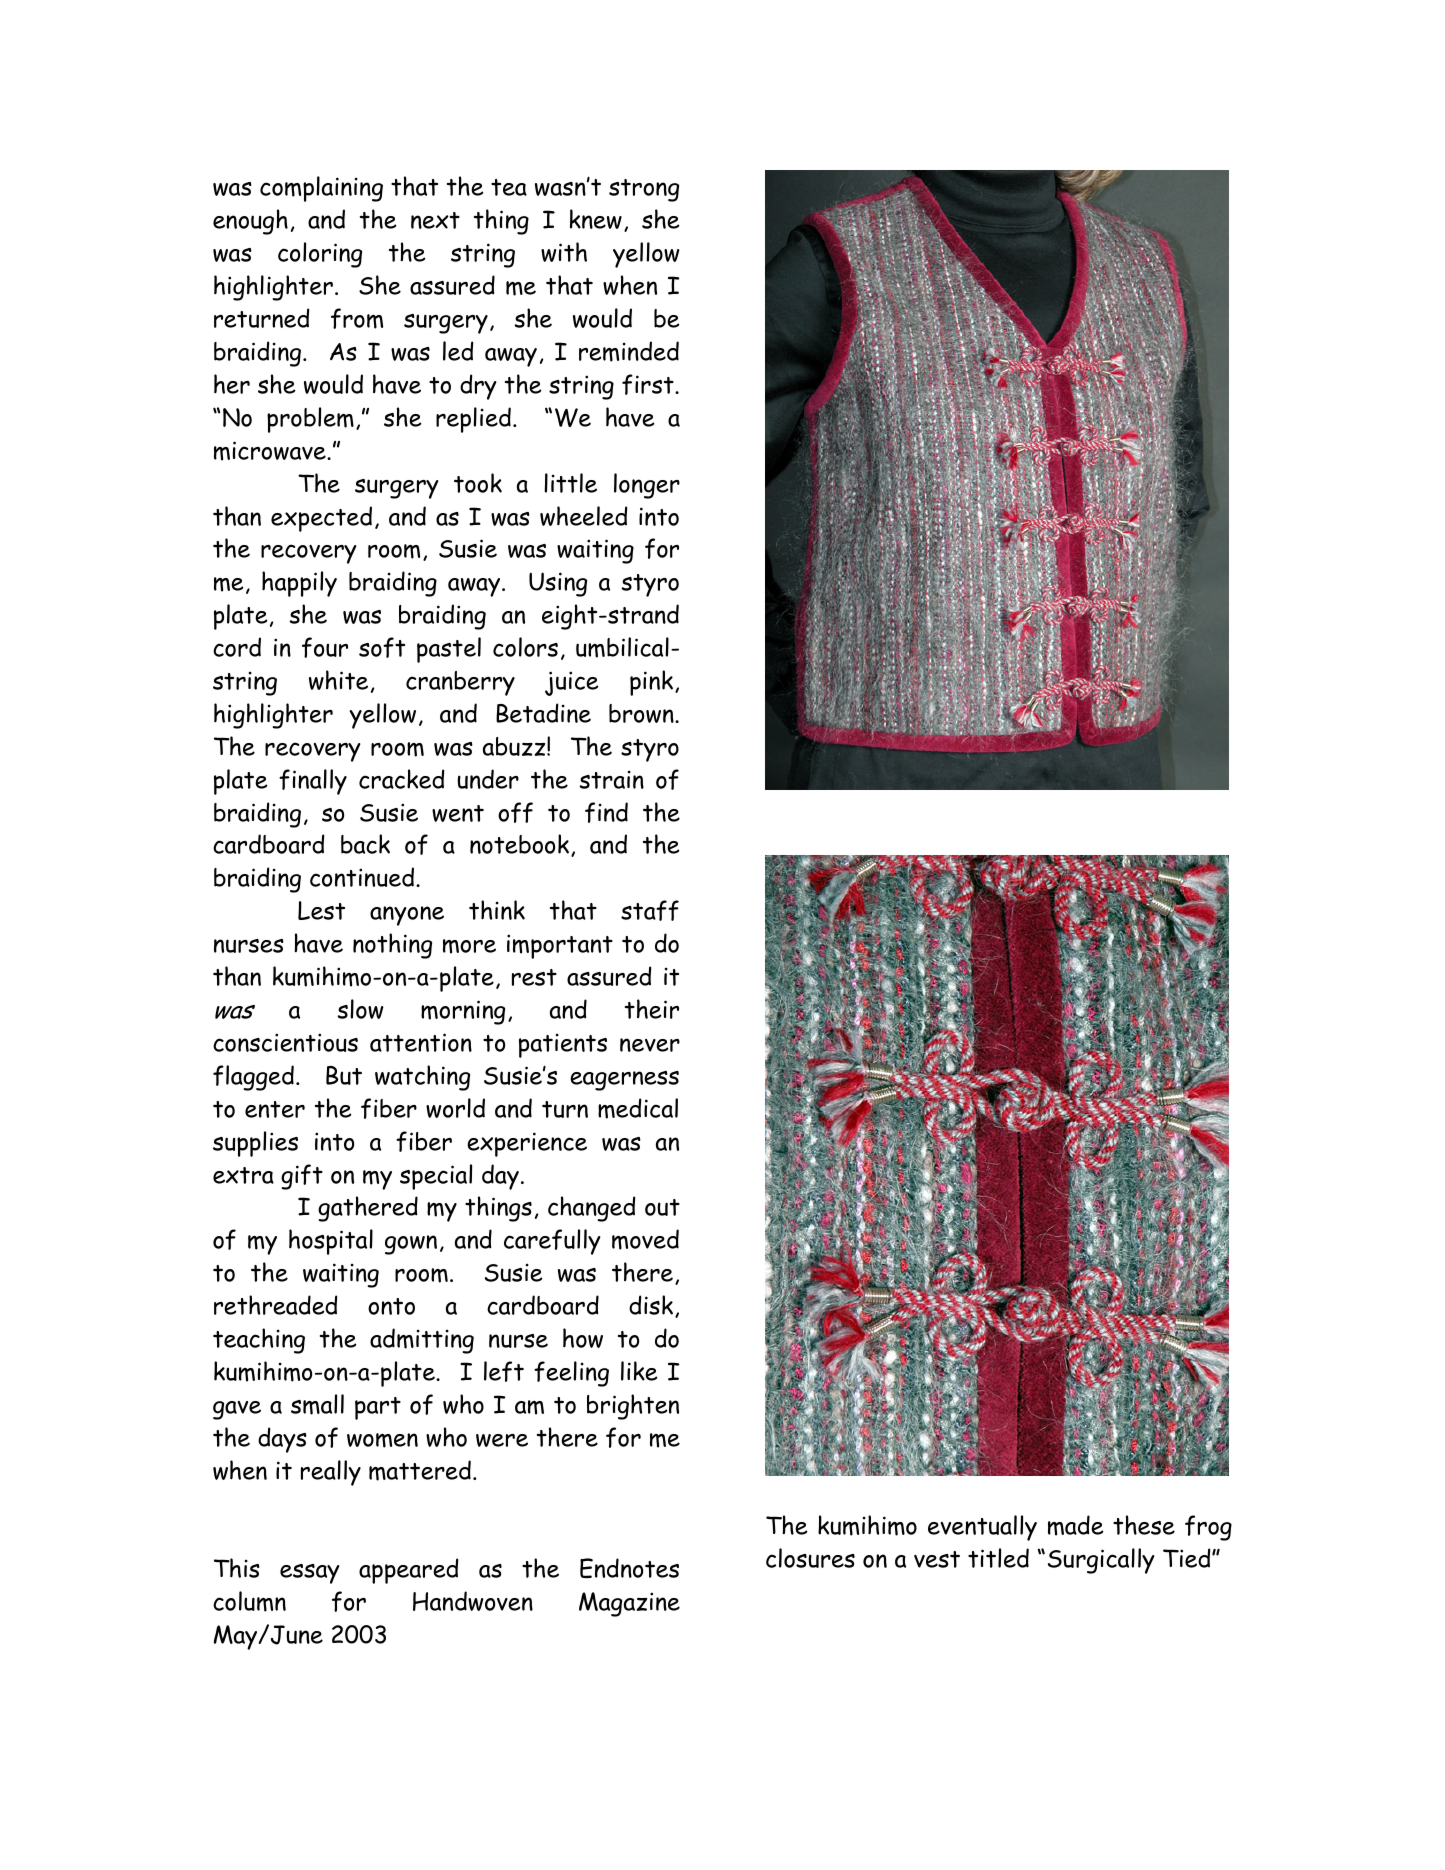  I want to click on out, so click(662, 1207).
